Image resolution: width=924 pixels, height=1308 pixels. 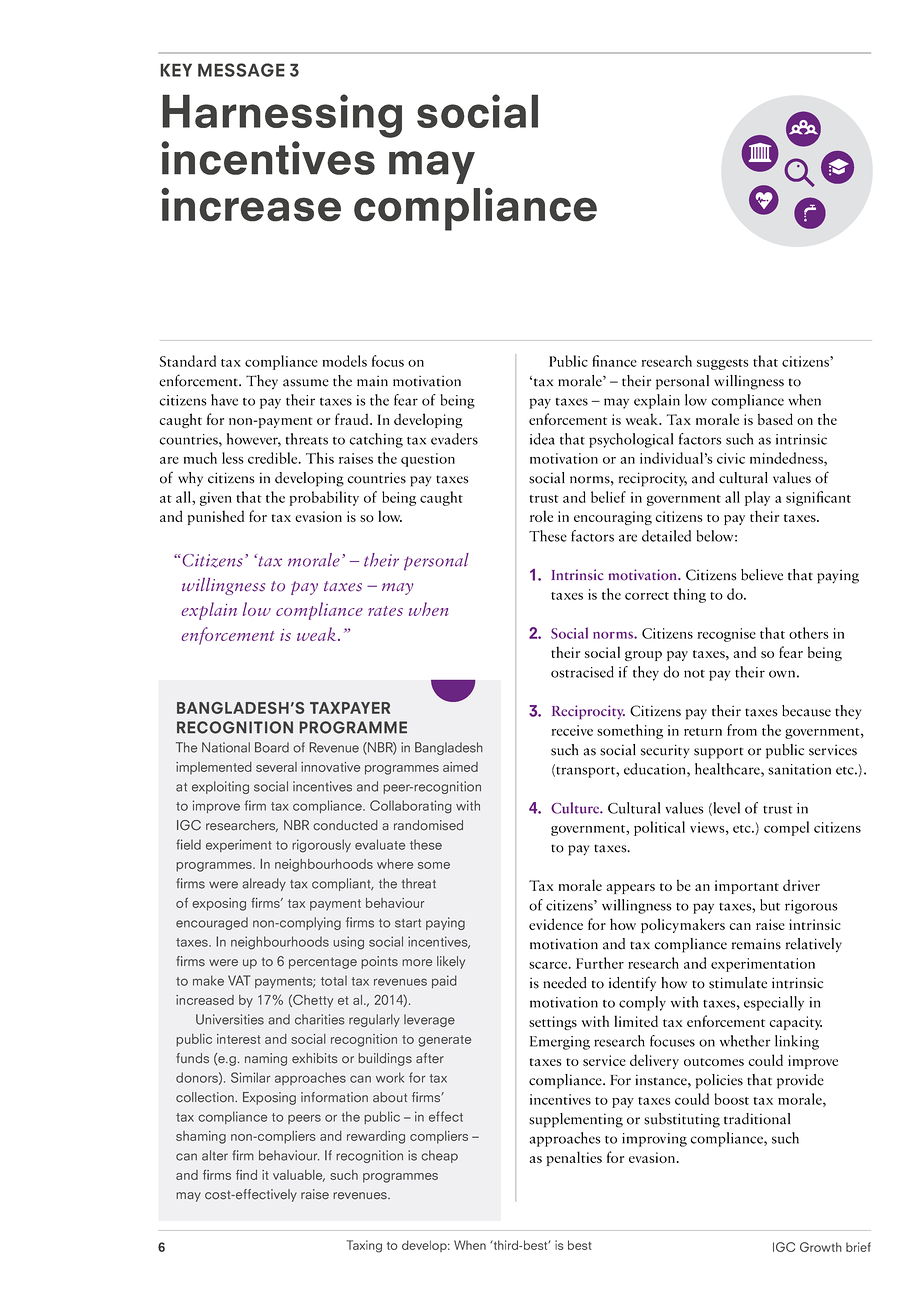 I want to click on already, so click(x=264, y=884).
